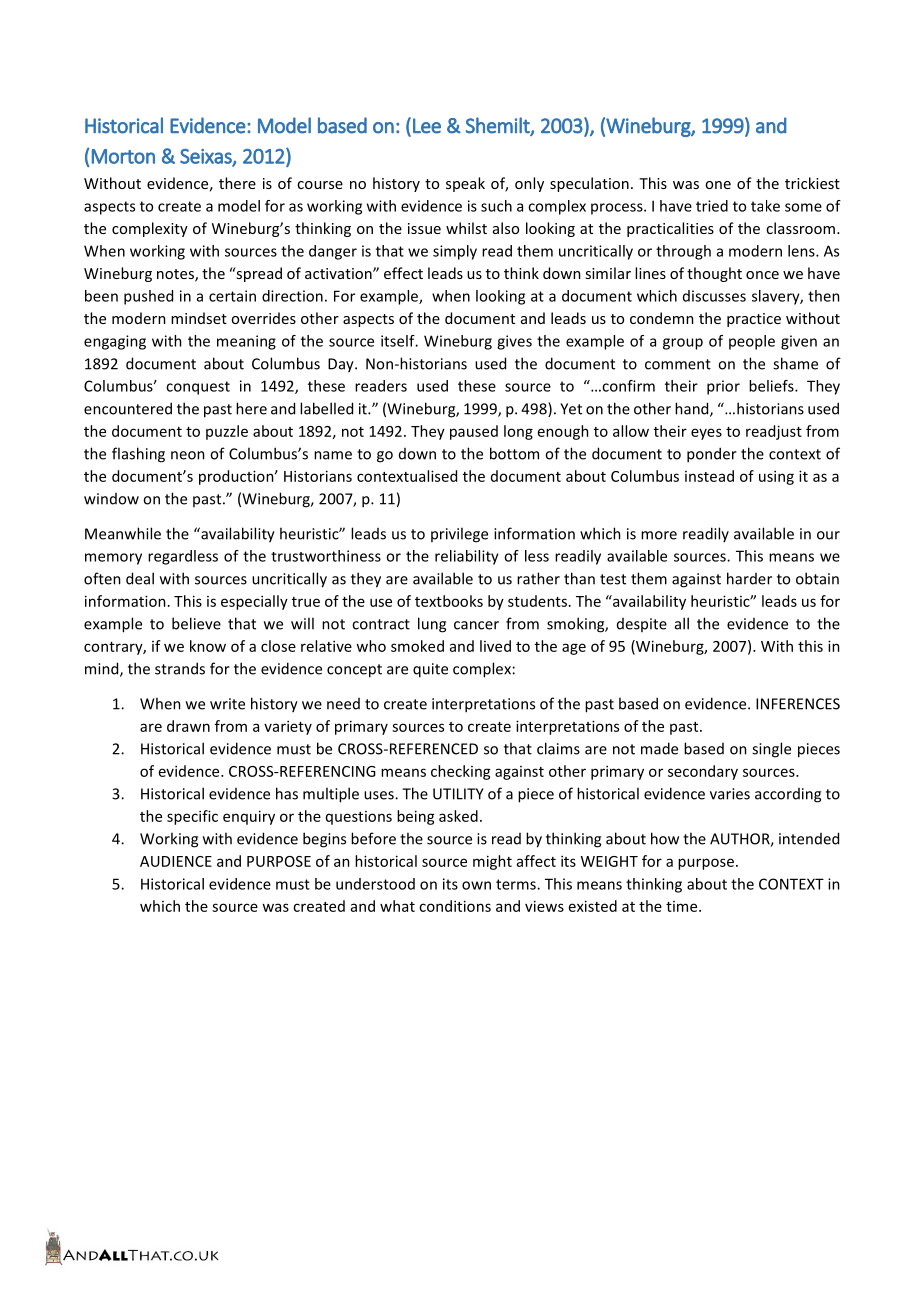 Image resolution: width=924 pixels, height=1308 pixels. What do you see at coordinates (123, 533) in the document?
I see `Meanwhile` at bounding box center [123, 533].
